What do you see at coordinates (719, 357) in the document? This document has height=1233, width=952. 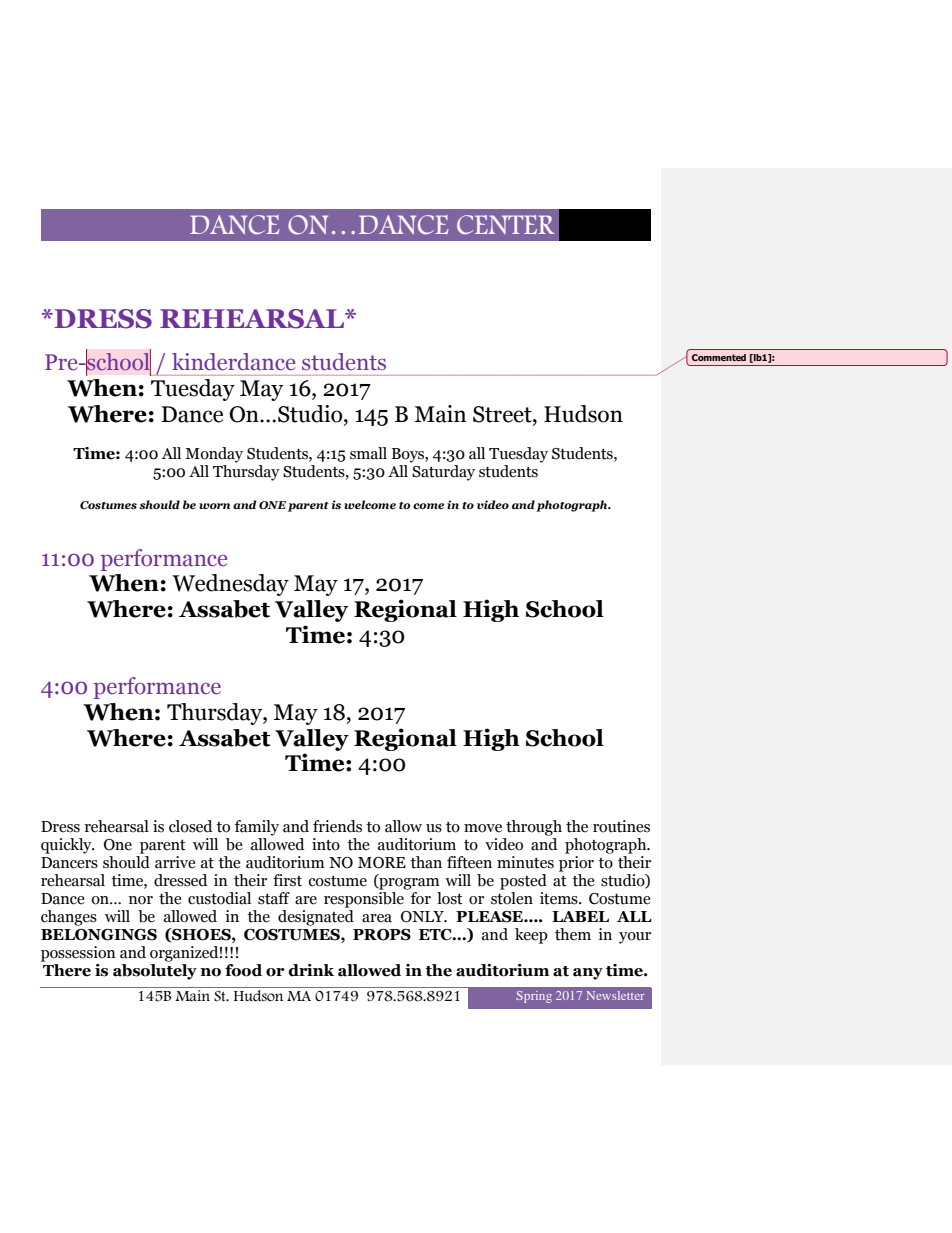 I see `Commented` at bounding box center [719, 357].
